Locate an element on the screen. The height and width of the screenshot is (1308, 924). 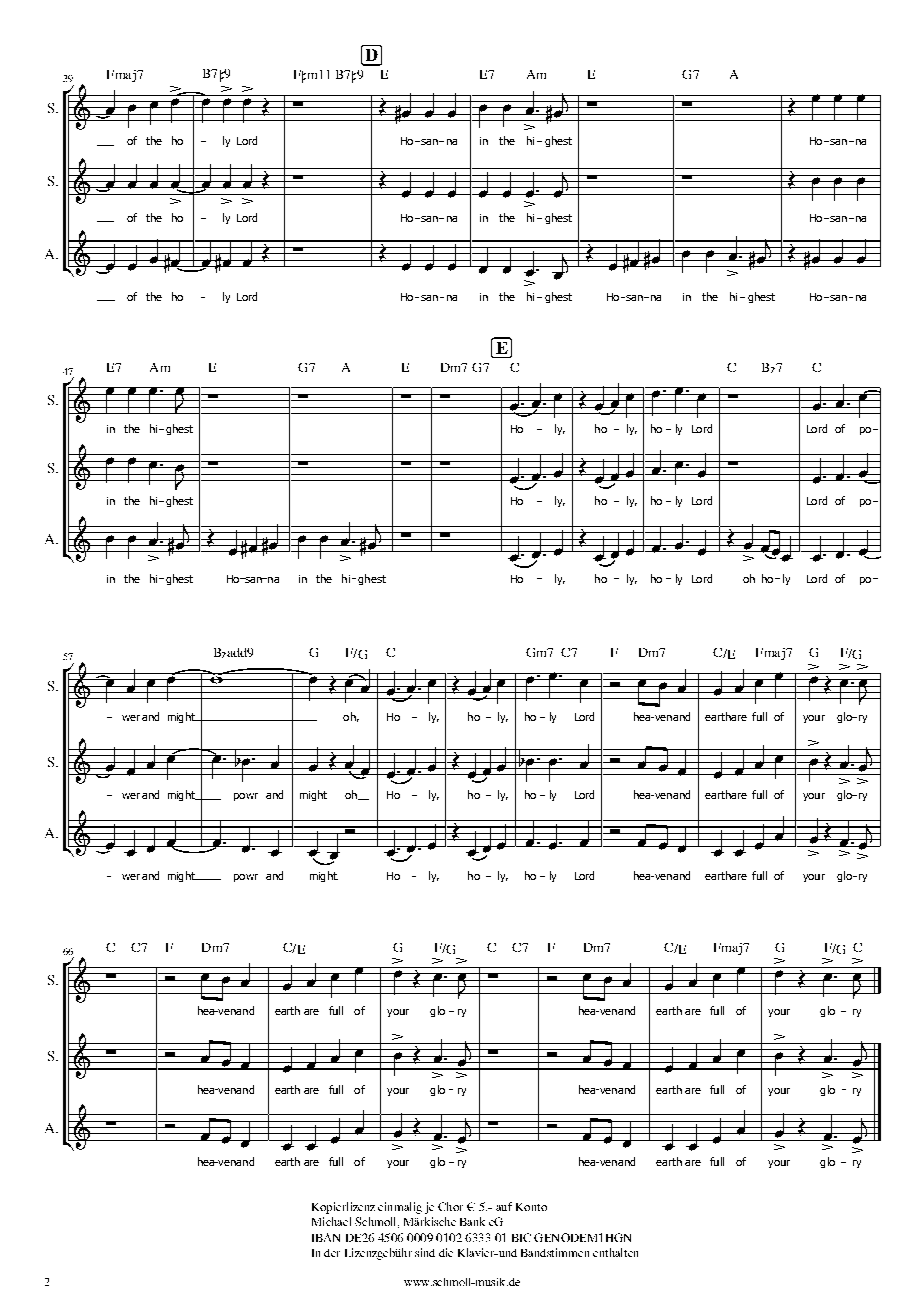
der is located at coordinates (332, 1253).
